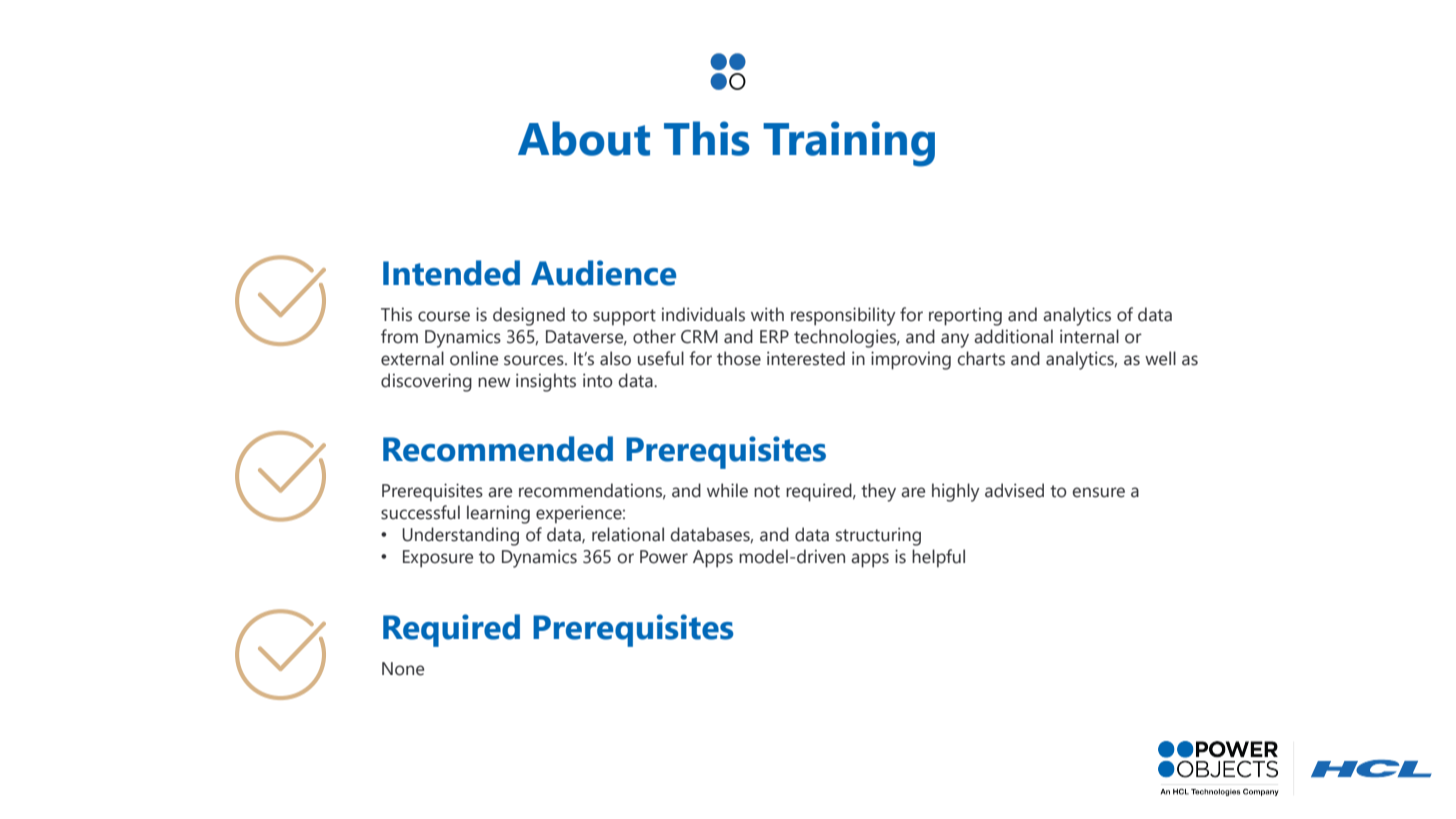 The width and height of the screenshot is (1456, 819). What do you see at coordinates (849, 144) in the screenshot?
I see `Training` at bounding box center [849, 144].
